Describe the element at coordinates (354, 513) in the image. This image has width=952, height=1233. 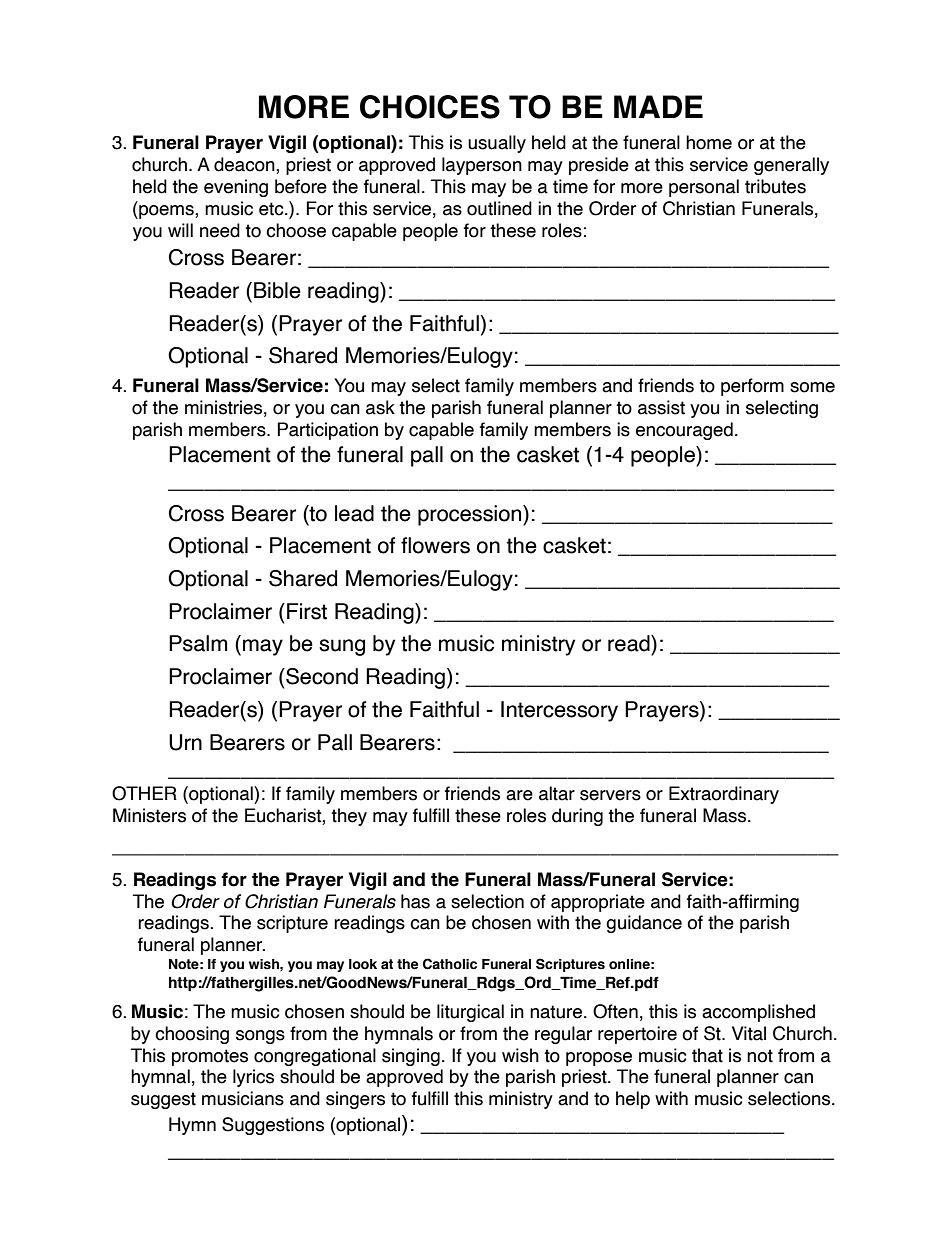
I see `lead` at that location.
